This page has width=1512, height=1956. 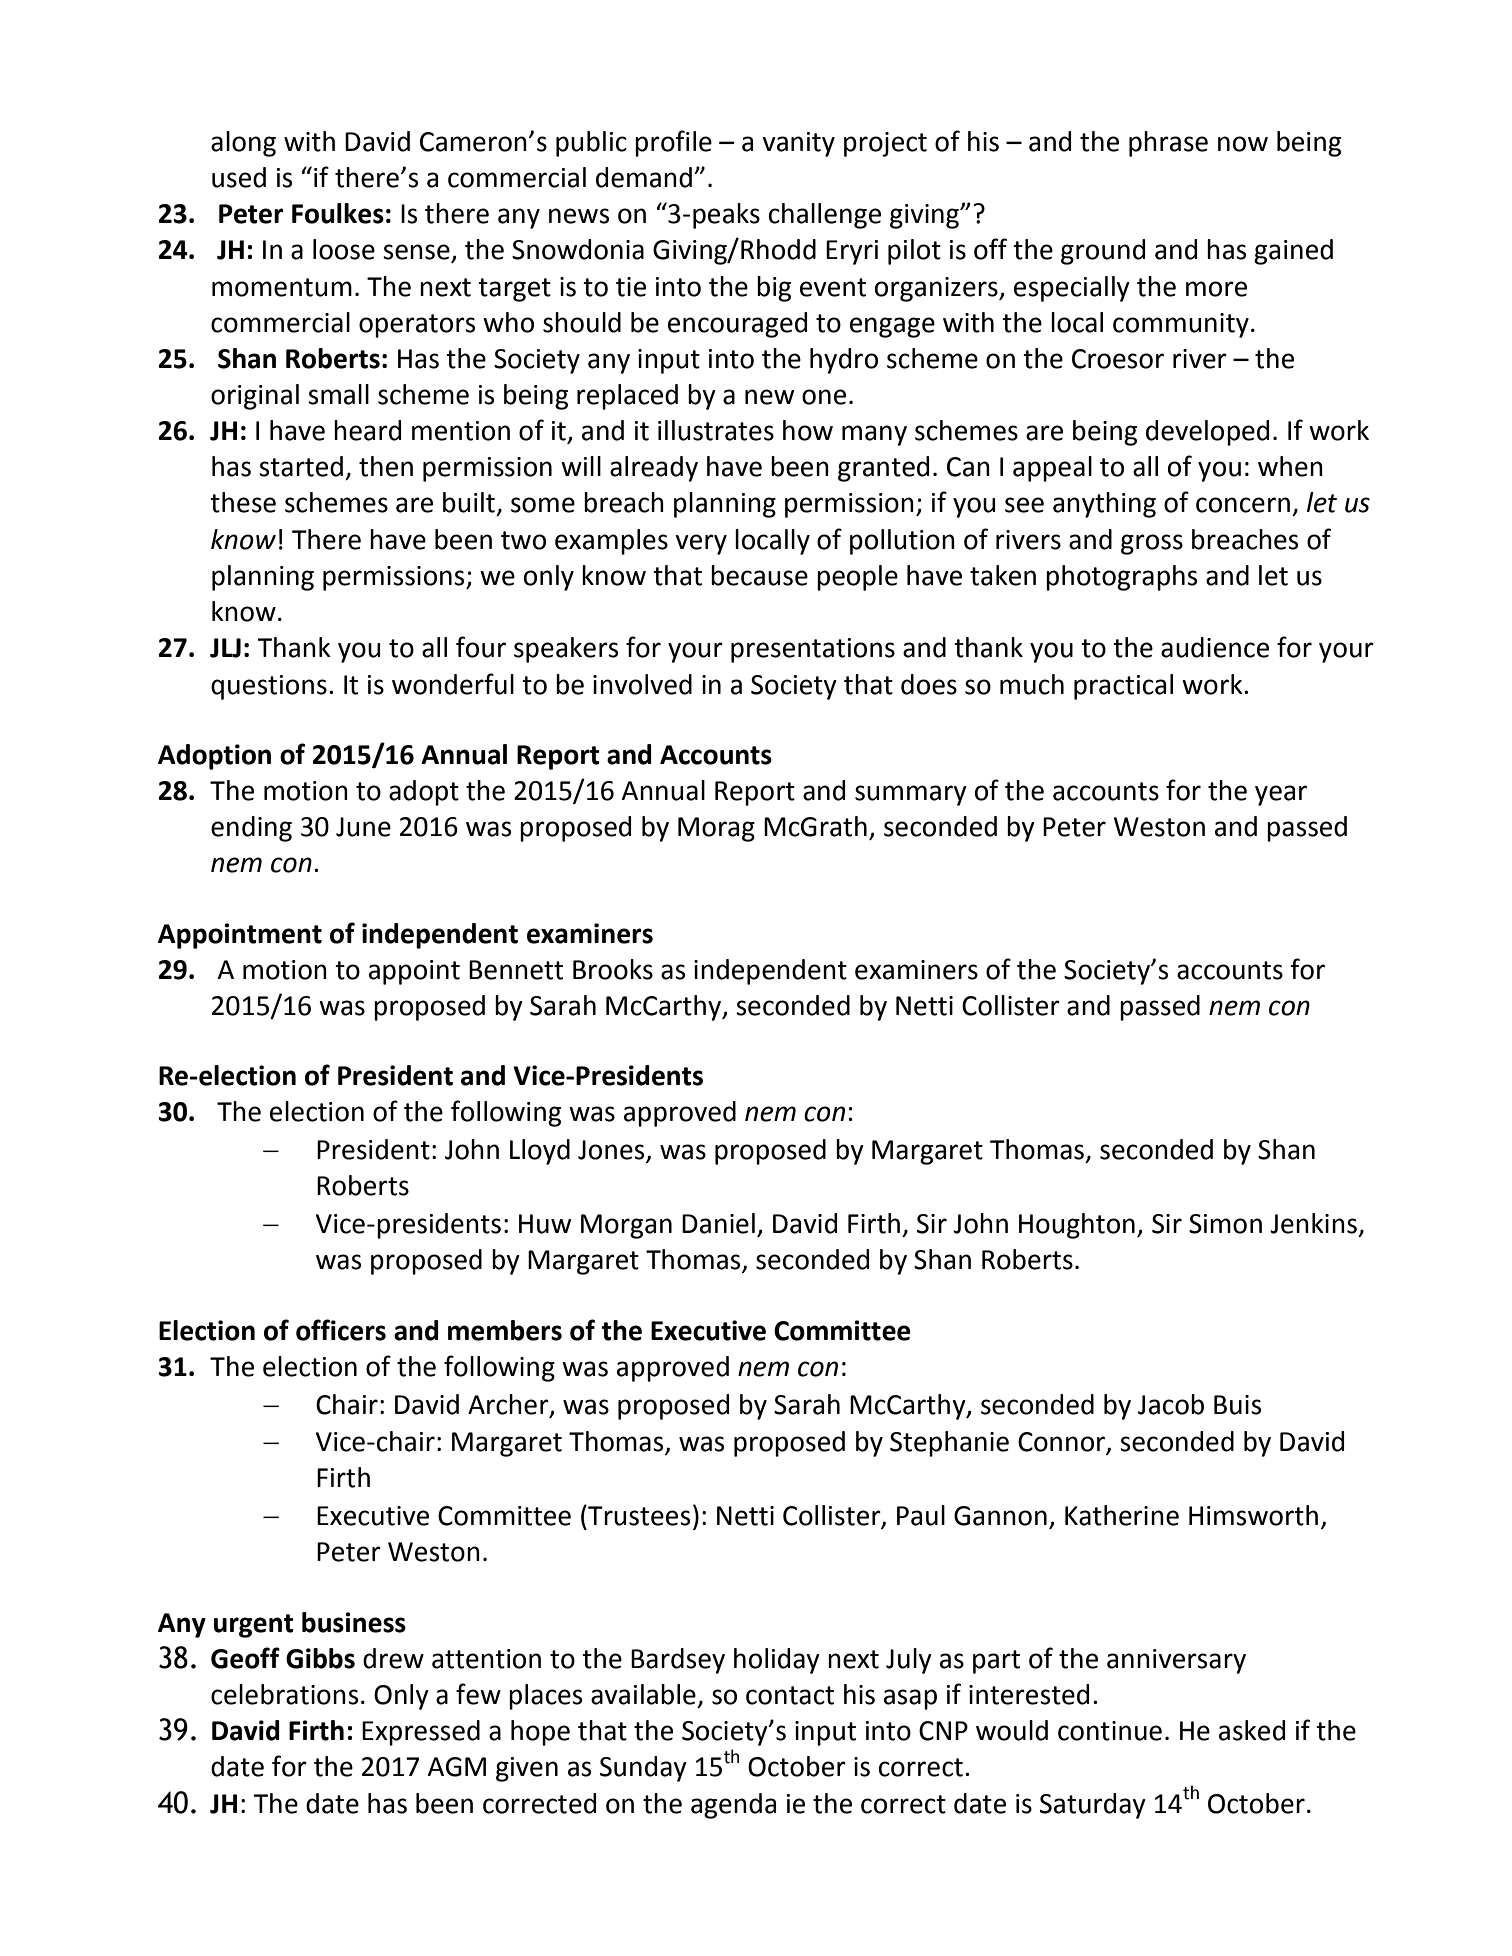 What do you see at coordinates (613, 969) in the page?
I see `Brooks` at bounding box center [613, 969].
